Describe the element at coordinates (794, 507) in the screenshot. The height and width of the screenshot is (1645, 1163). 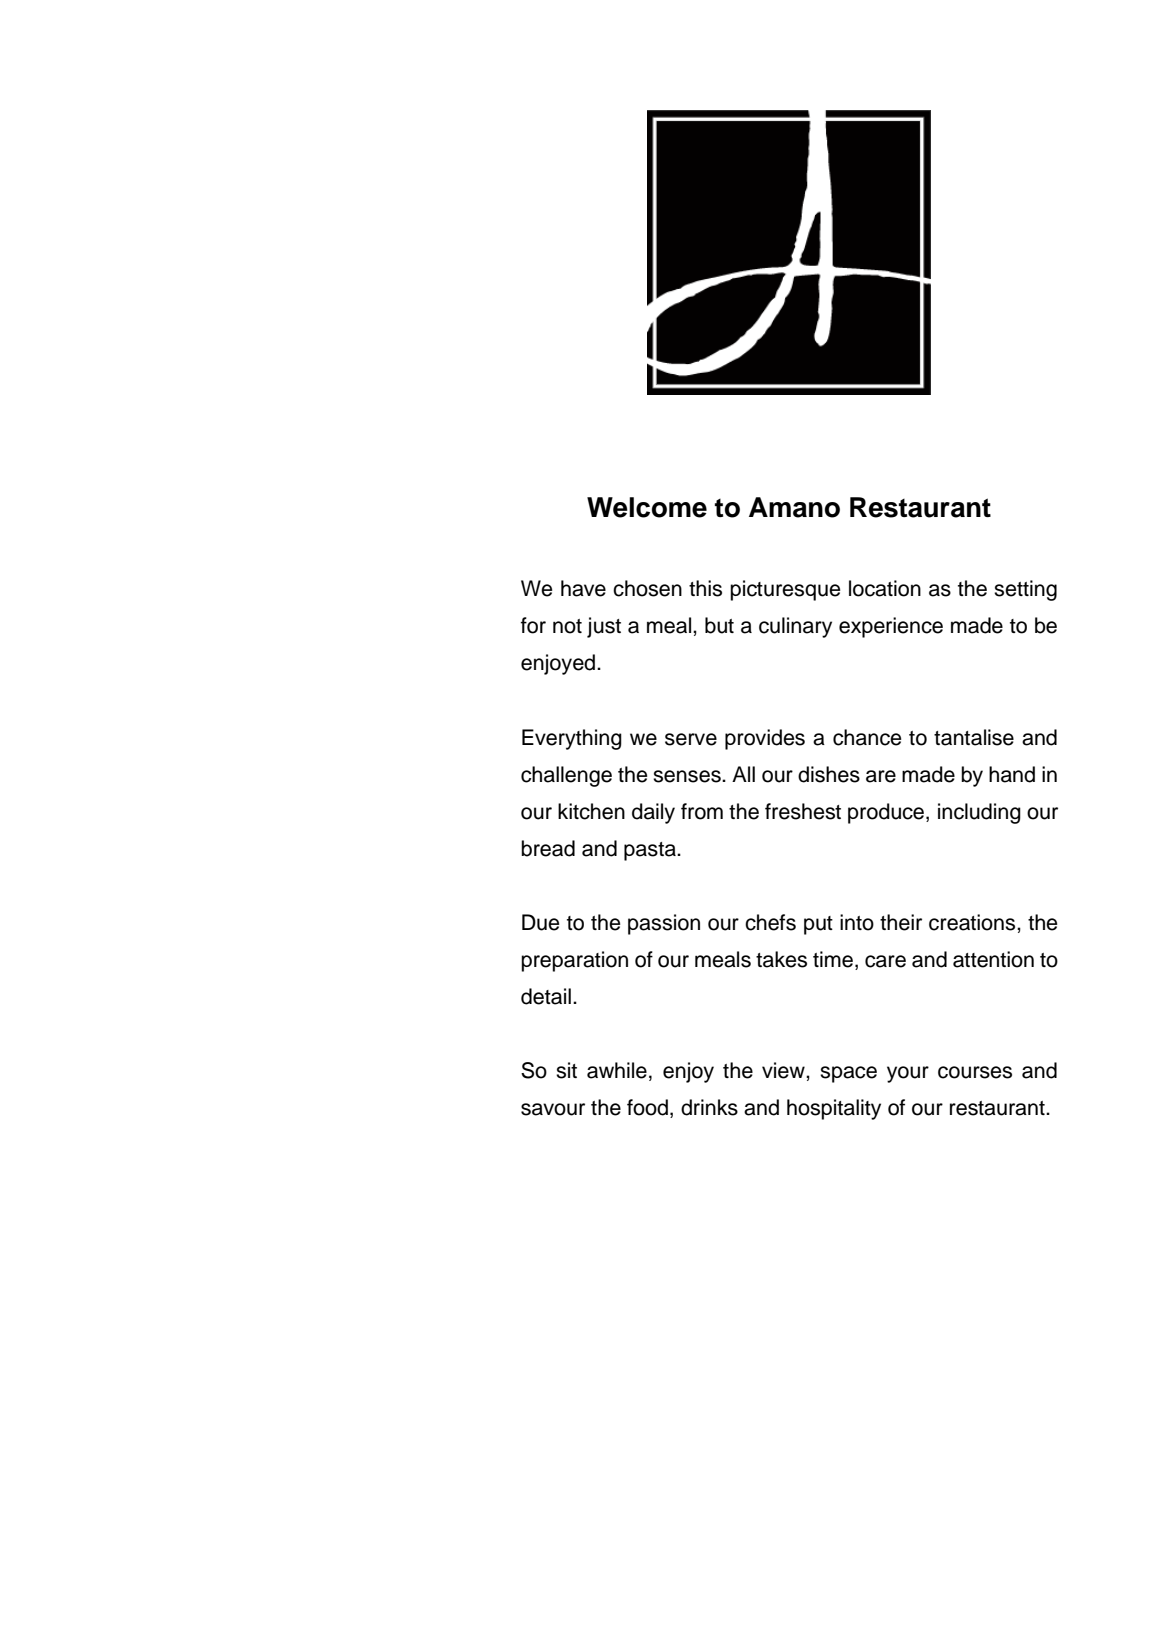
I see `Amano` at that location.
